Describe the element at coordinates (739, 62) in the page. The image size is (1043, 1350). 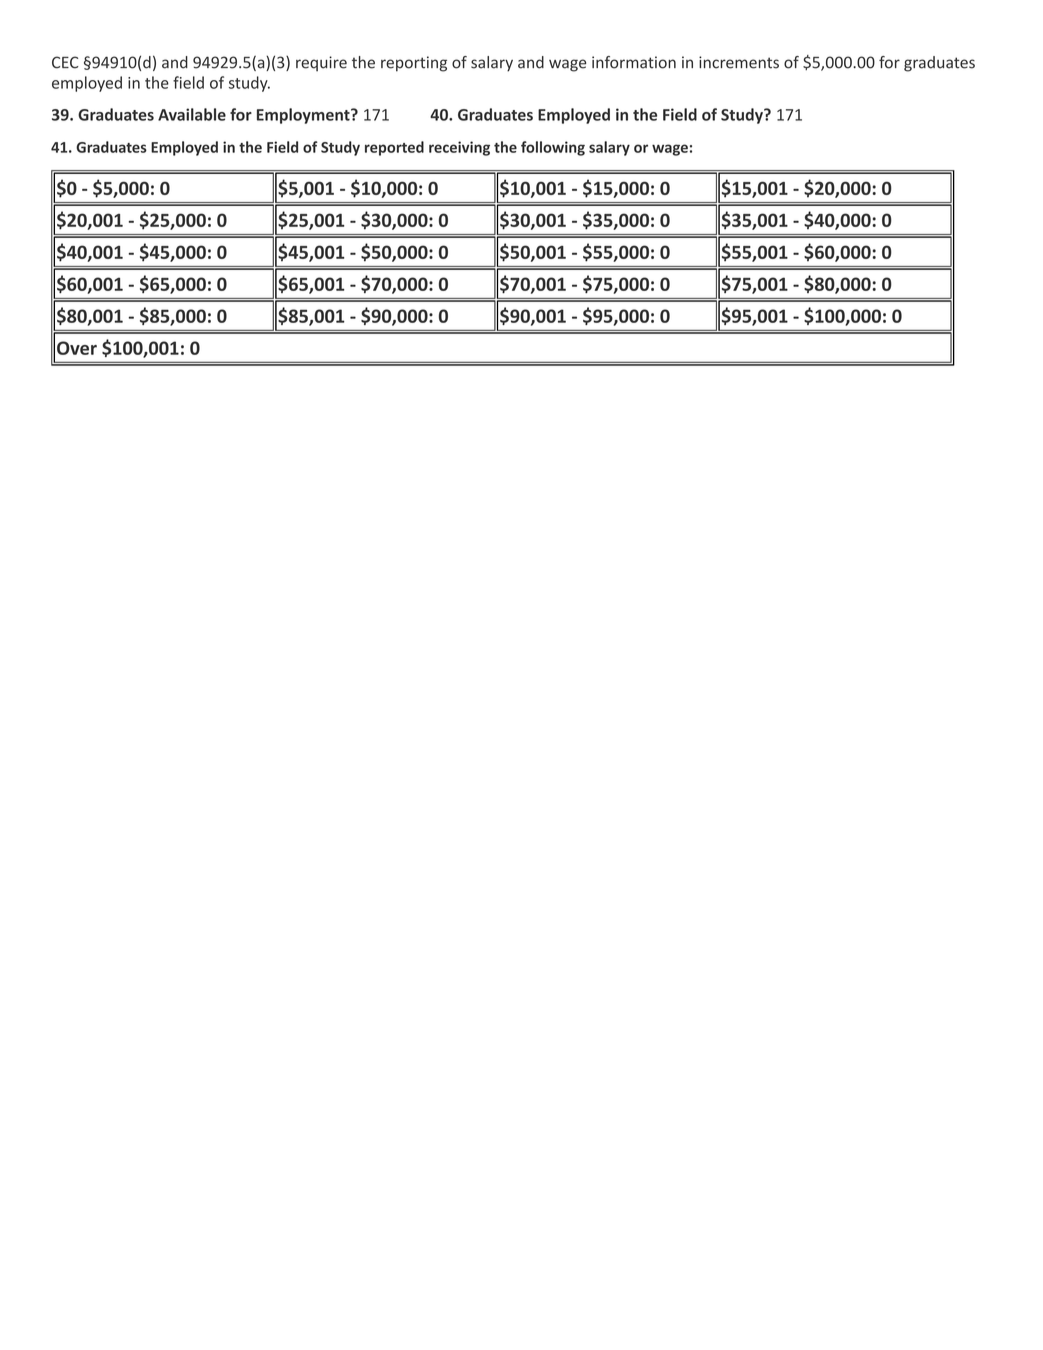
I see `increments` at that location.
